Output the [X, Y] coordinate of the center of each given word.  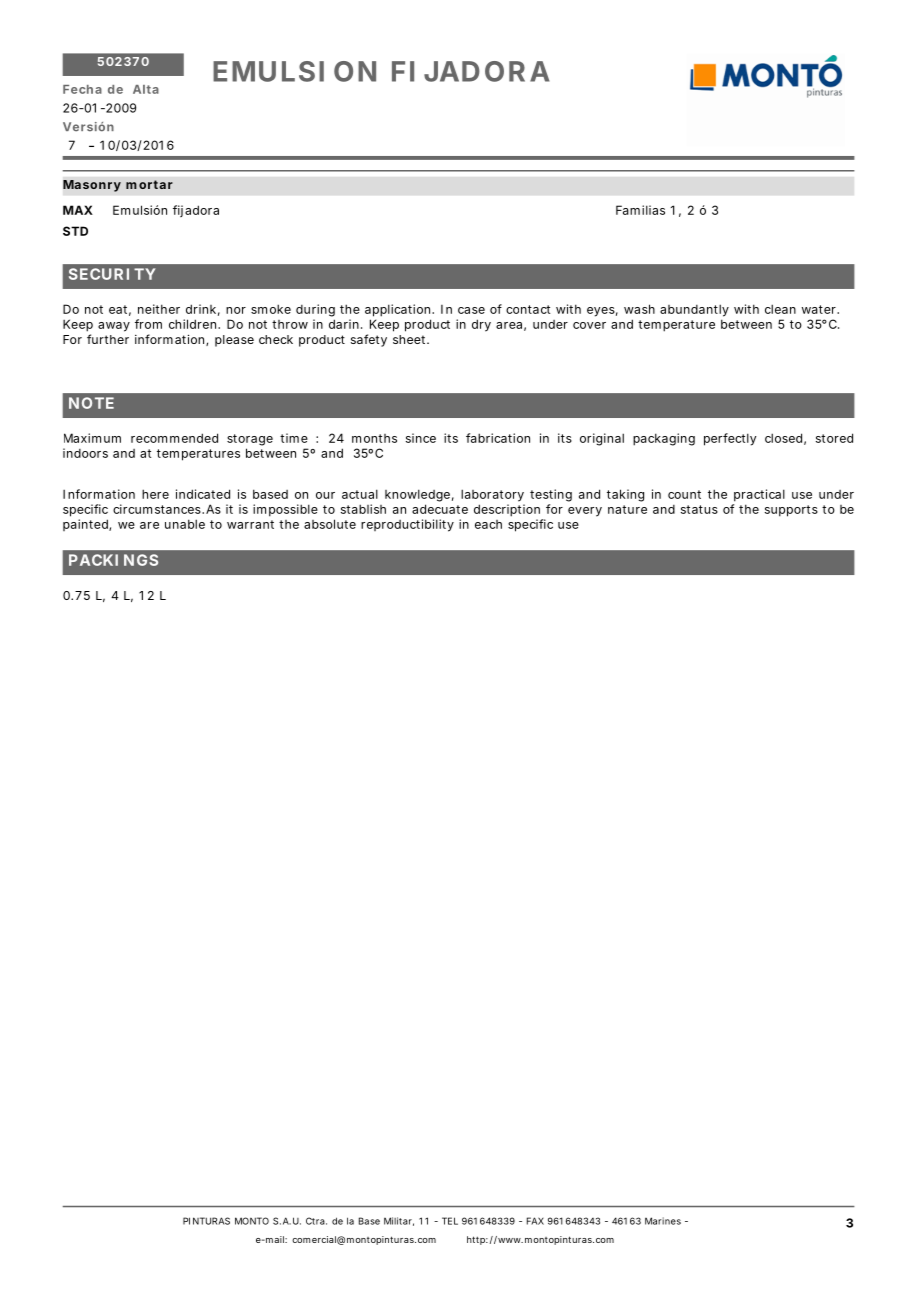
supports [791, 511]
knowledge [417, 495]
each [488, 524]
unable [185, 524]
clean [780, 309]
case [471, 310]
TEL [450, 1221]
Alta [146, 89]
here [155, 494]
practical [759, 495]
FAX [535, 1221]
